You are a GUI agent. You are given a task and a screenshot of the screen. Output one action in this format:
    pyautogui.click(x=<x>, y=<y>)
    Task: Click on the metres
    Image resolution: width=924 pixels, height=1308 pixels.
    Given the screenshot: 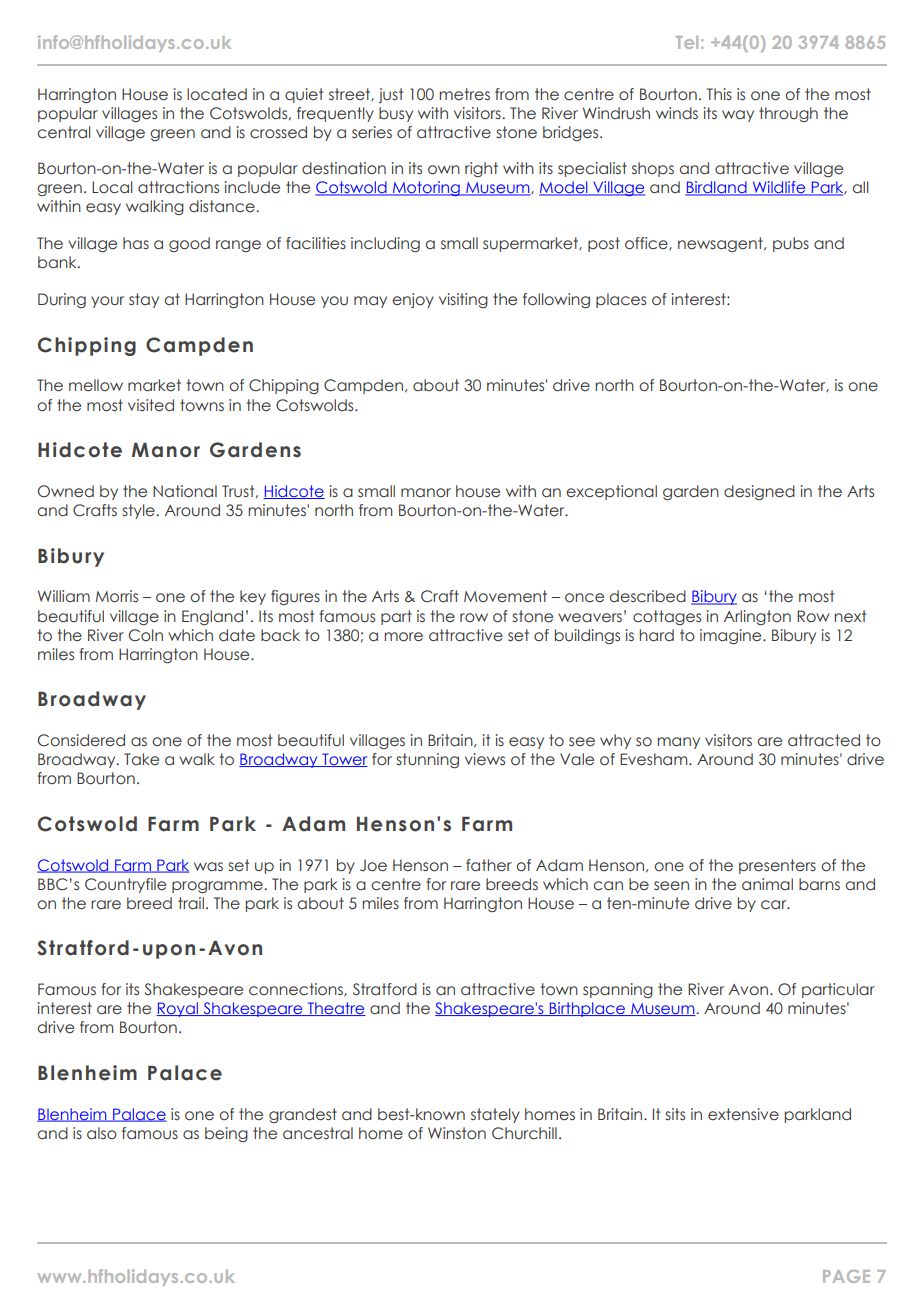 What is the action you would take?
    pyautogui.click(x=465, y=94)
